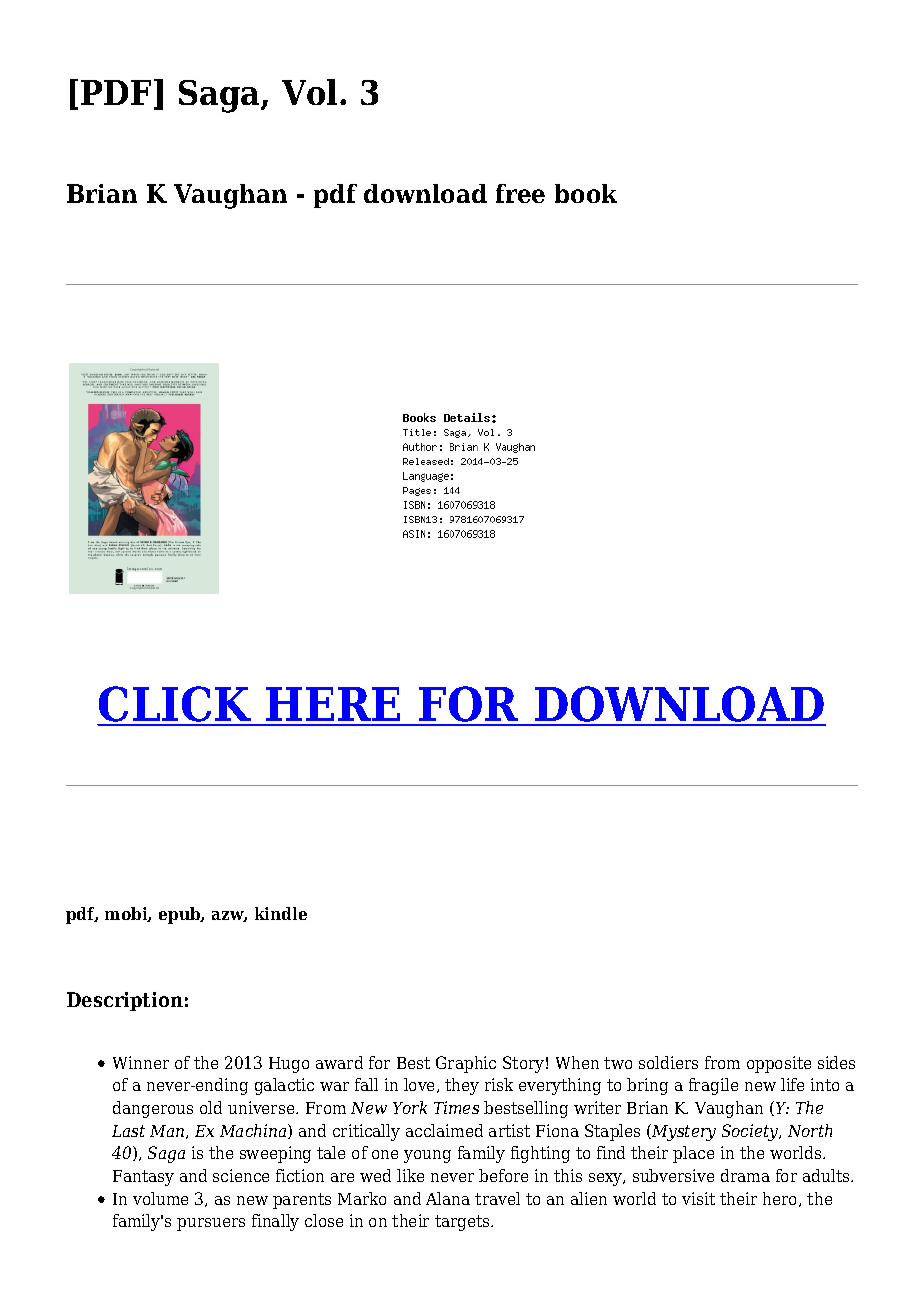 The image size is (924, 1308). What do you see at coordinates (281, 913) in the screenshot?
I see `kindle` at bounding box center [281, 913].
